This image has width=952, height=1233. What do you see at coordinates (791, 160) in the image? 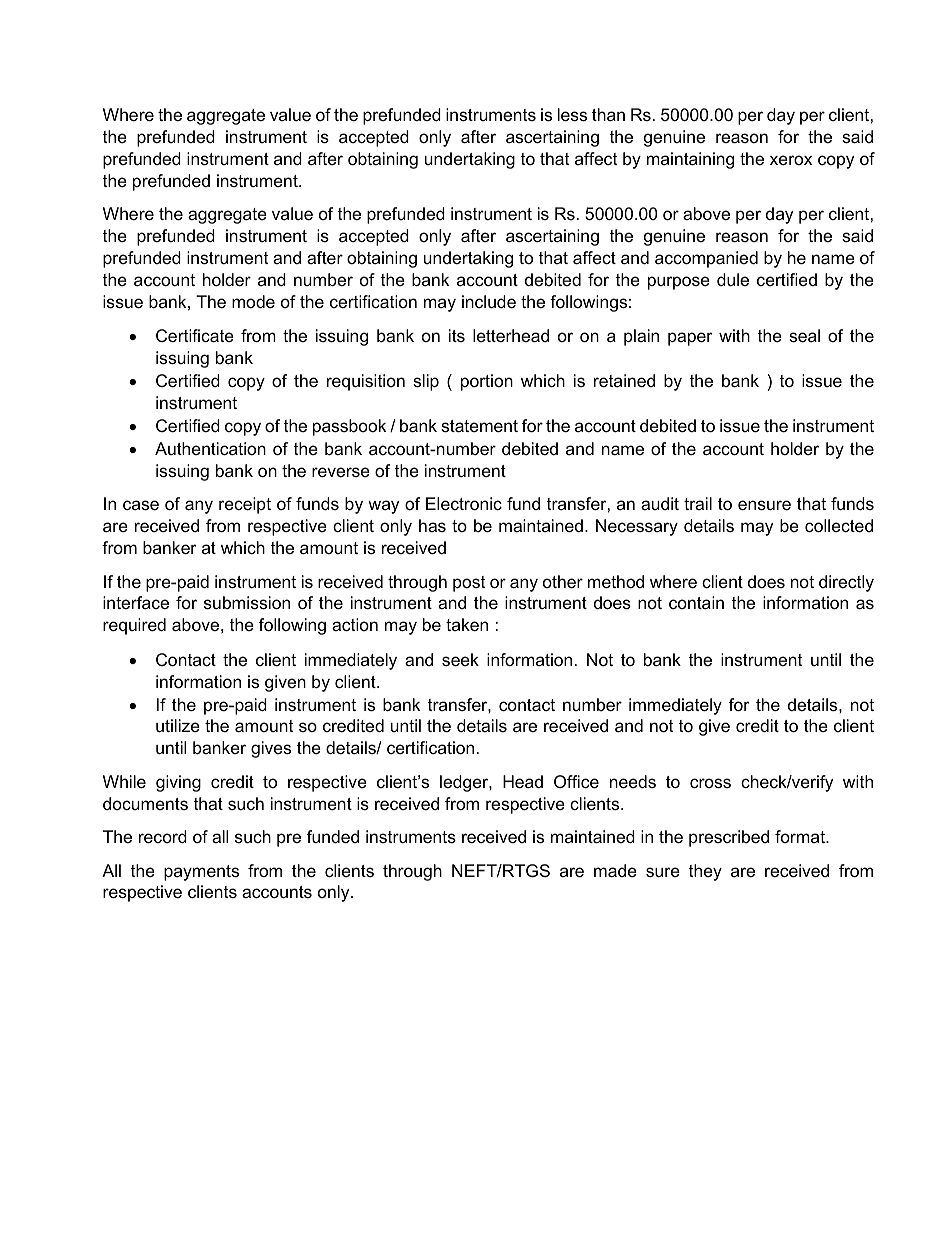
I see `xerox` at bounding box center [791, 160].
